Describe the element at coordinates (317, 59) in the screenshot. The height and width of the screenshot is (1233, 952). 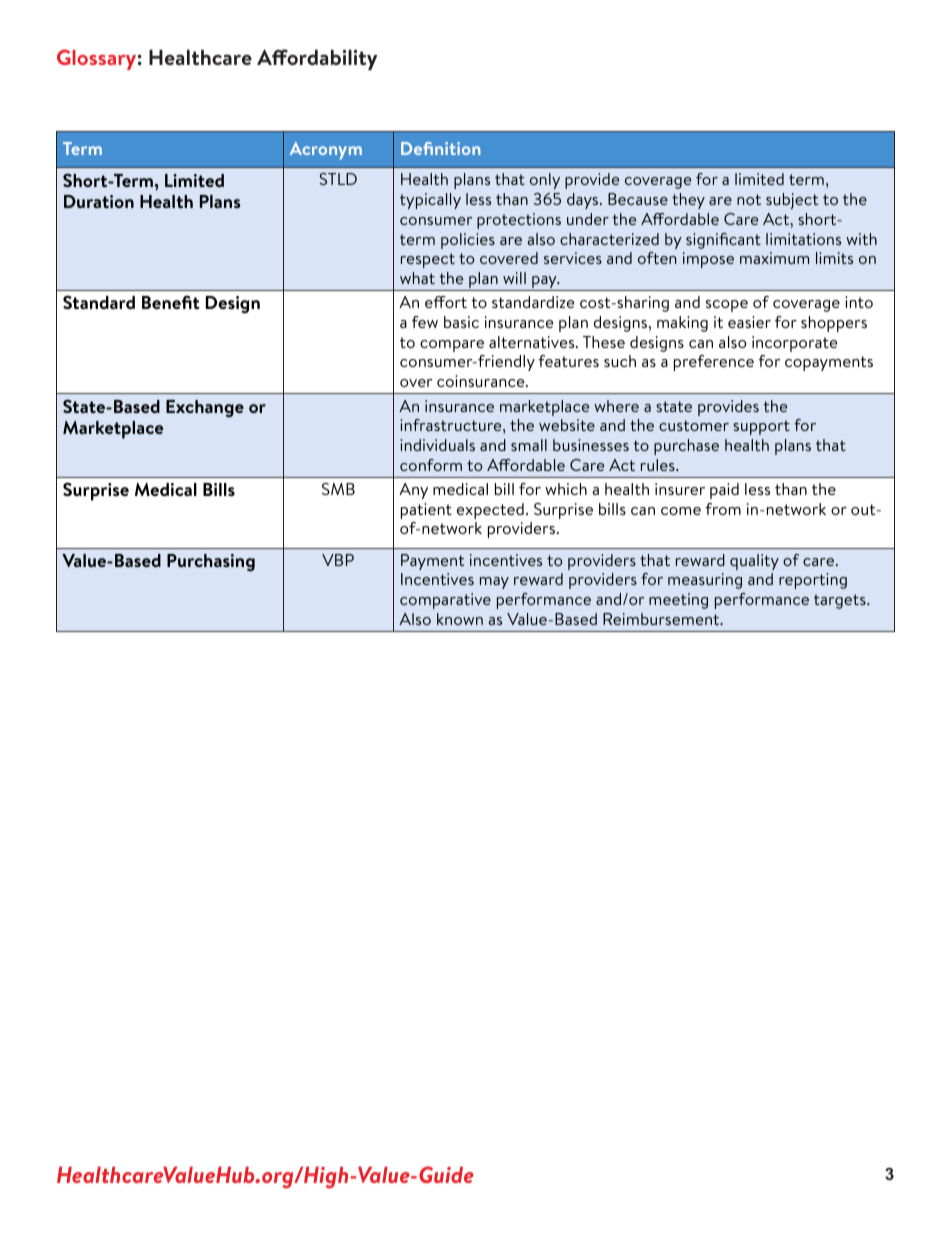
I see `Affordability` at that location.
